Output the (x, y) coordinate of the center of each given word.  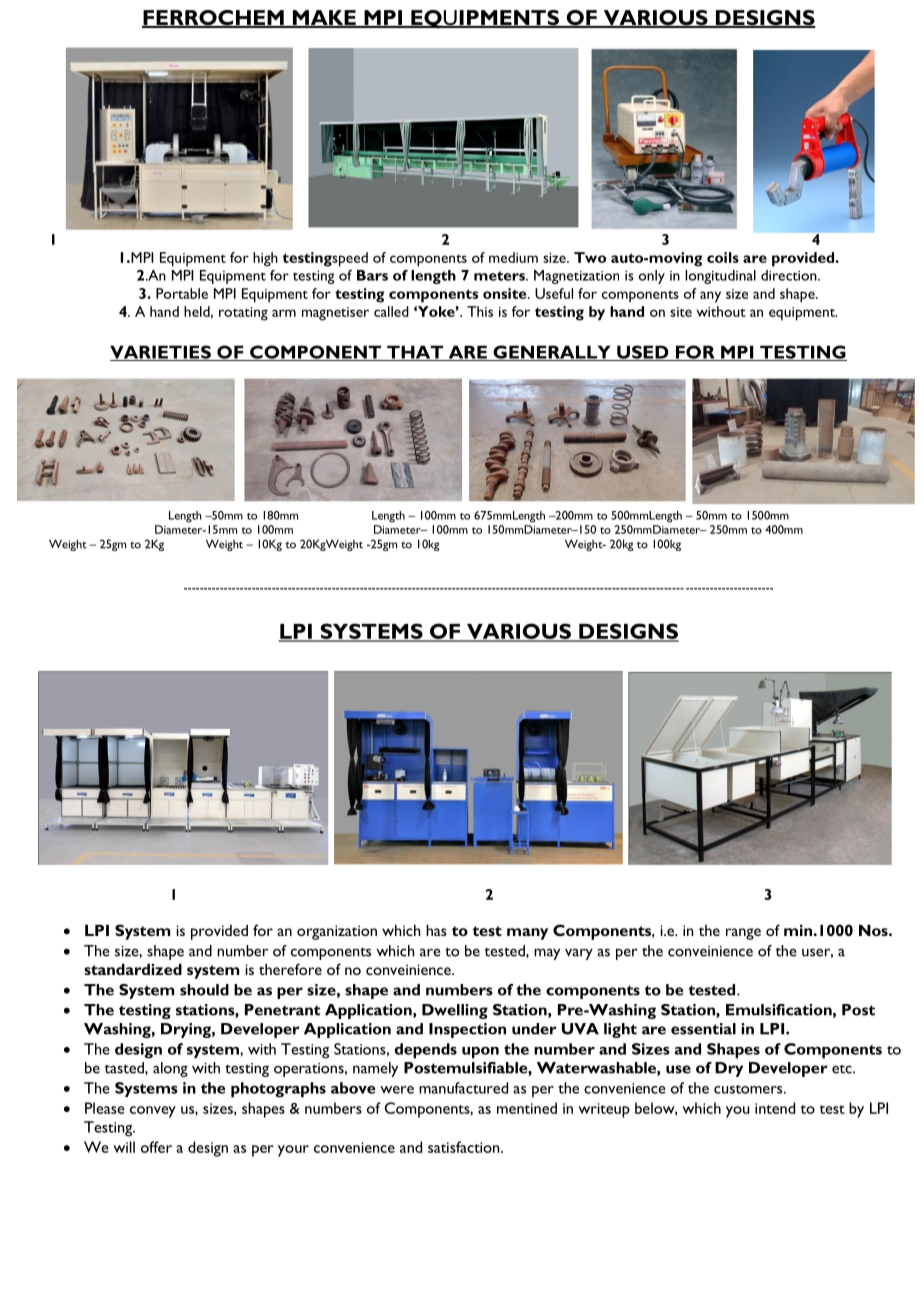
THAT (415, 353)
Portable (182, 293)
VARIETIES (161, 353)
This (480, 311)
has (436, 930)
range (743, 934)
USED (643, 353)
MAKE (324, 18)
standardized (133, 969)
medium (513, 257)
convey (153, 1112)
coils (723, 257)
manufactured (463, 1088)
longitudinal (720, 277)
